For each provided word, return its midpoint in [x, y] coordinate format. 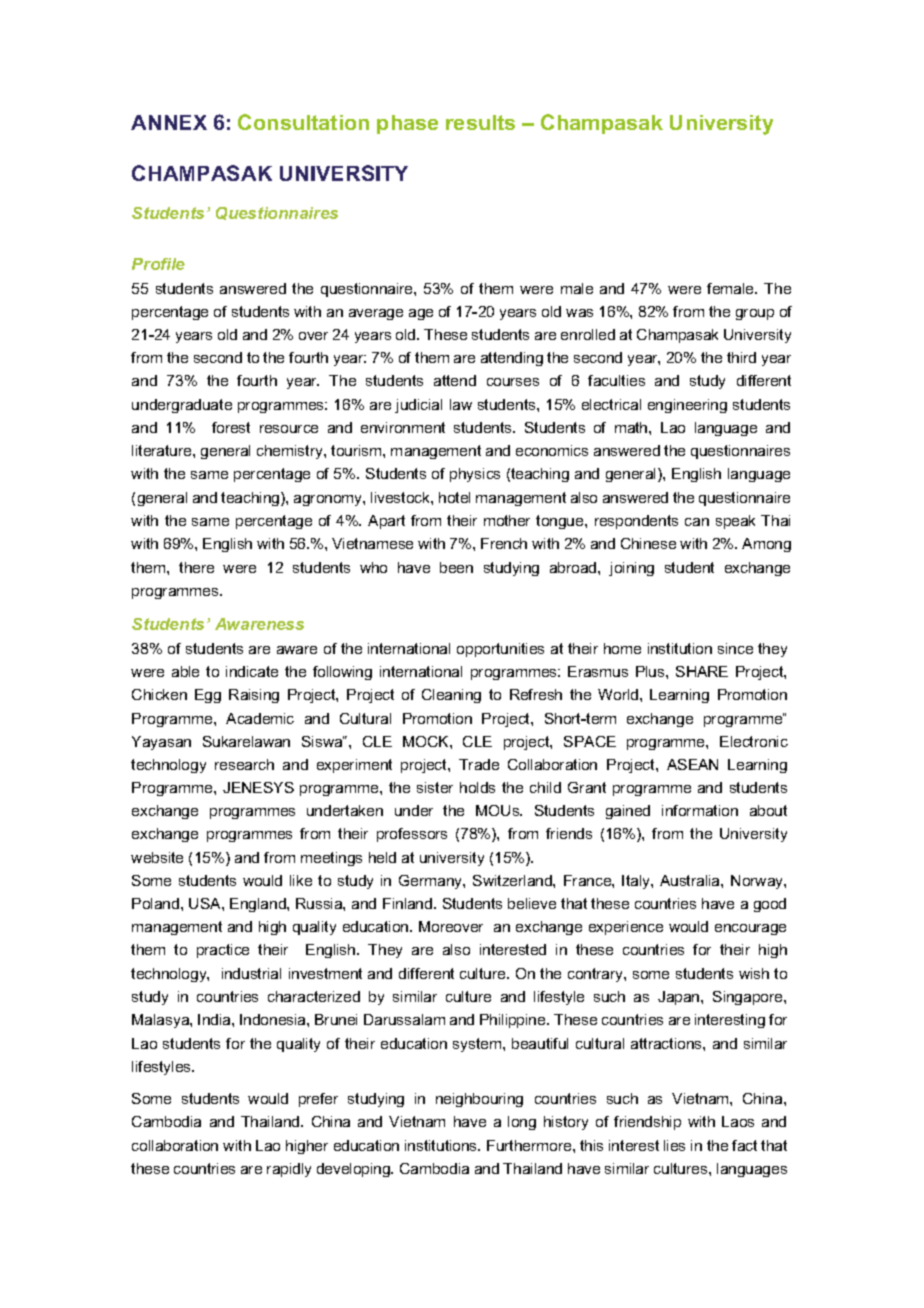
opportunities [500, 650]
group [755, 314]
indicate [252, 671]
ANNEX [169, 122]
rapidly [289, 1170]
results [480, 122]
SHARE [702, 671]
